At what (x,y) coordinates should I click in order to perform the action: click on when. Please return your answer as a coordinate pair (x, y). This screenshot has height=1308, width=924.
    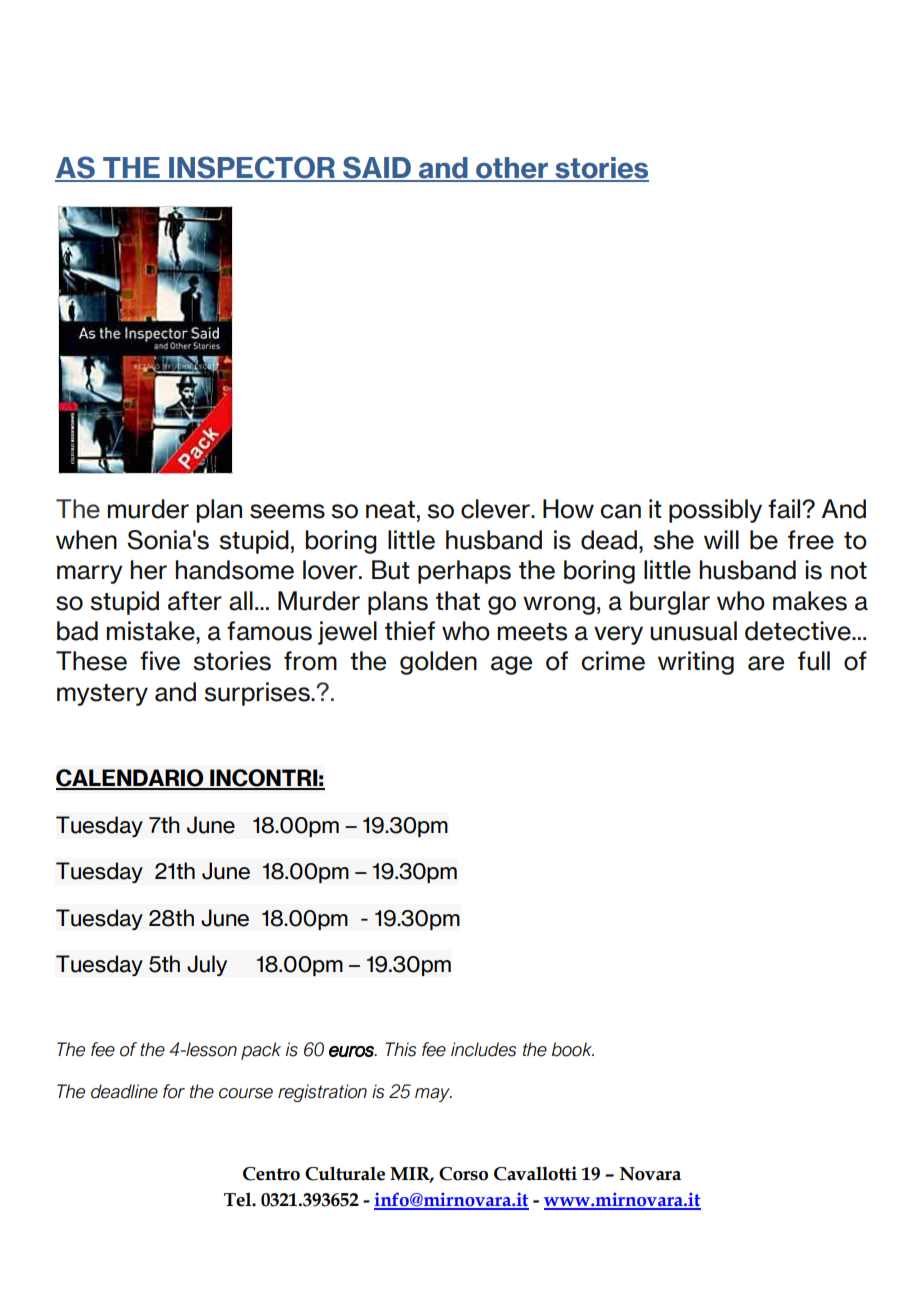
    Looking at the image, I should click on (86, 540).
